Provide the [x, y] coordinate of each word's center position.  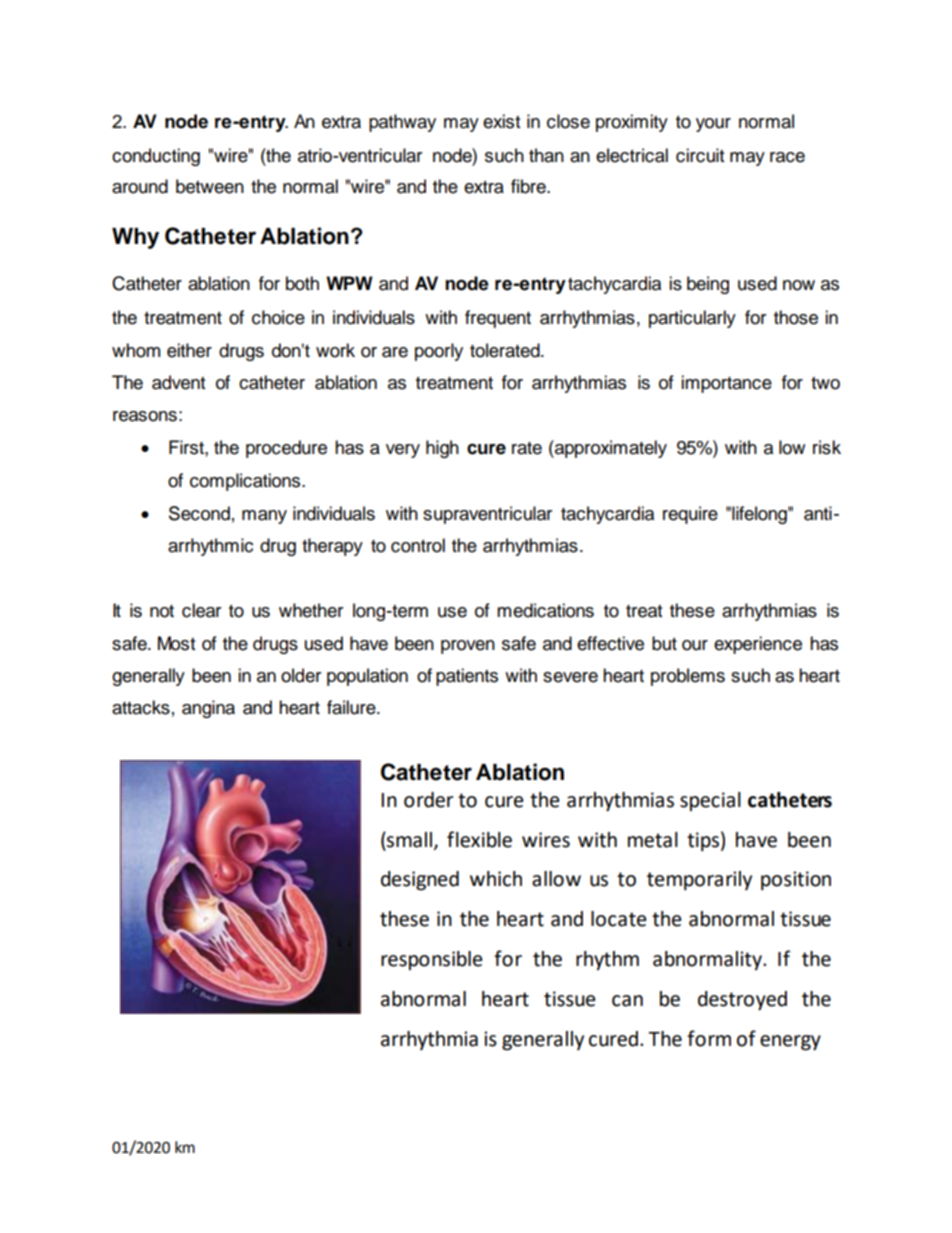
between [210, 186]
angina [208, 709]
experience [758, 645]
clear [201, 610]
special [710, 801]
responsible [431, 960]
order [428, 800]
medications [545, 610]
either [189, 350]
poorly [439, 352]
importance [726, 384]
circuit [700, 155]
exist [501, 121]
